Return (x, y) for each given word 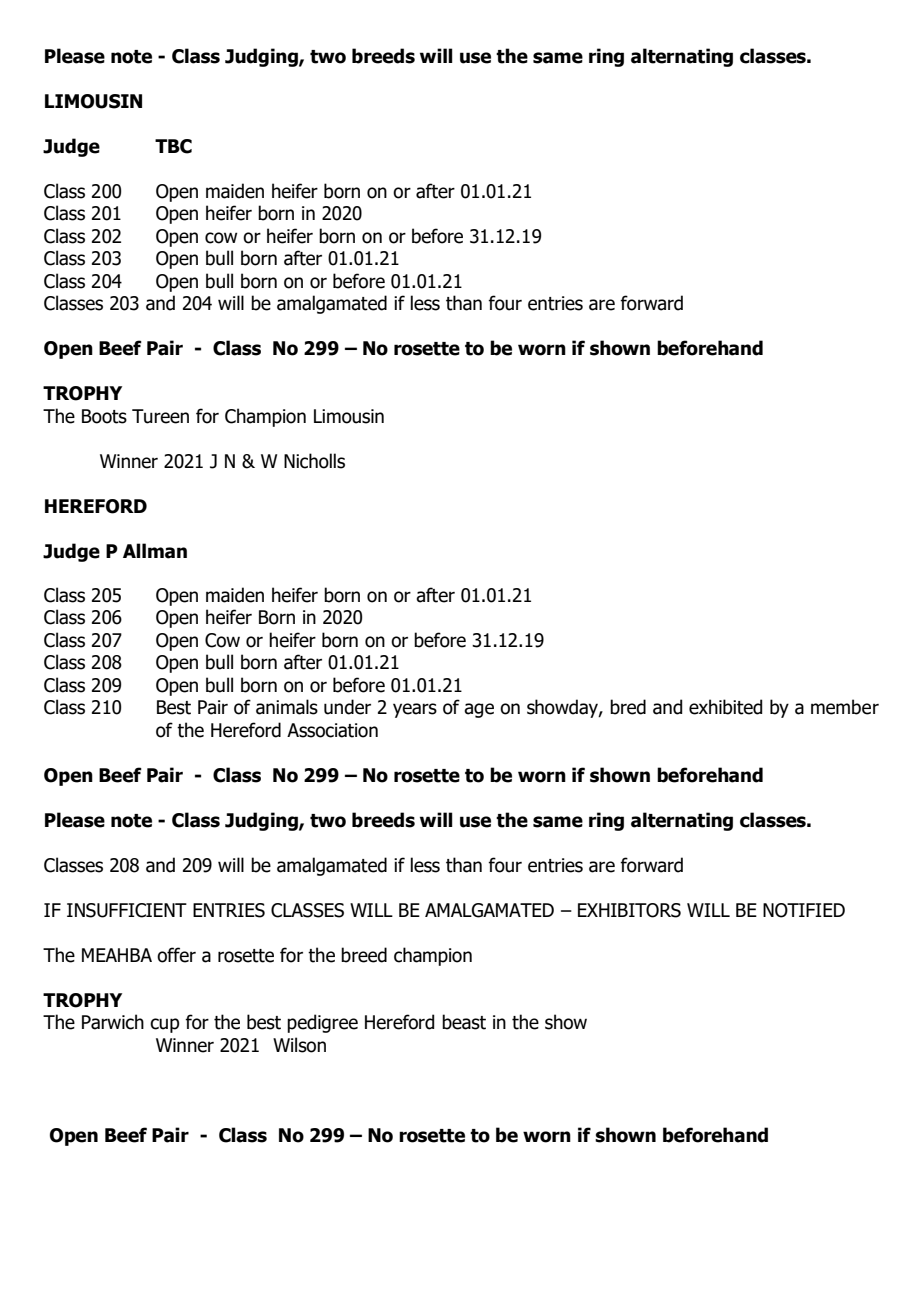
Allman (155, 551)
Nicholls (314, 461)
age (479, 710)
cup (164, 1025)
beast (464, 1022)
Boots (104, 416)
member (845, 707)
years (415, 710)
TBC (173, 146)
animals (287, 707)
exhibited (725, 707)
